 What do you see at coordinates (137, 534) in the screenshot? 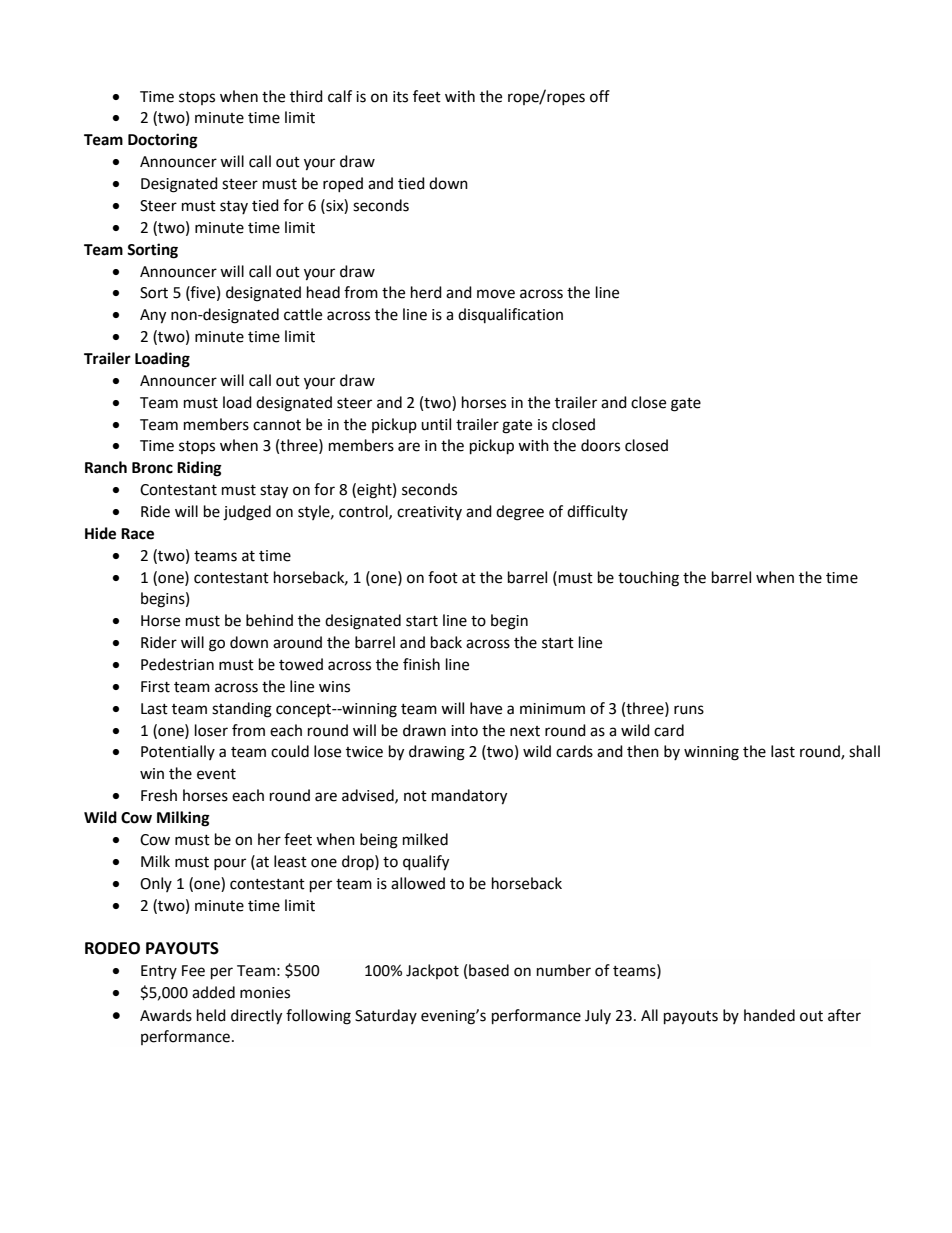
I see `Race` at bounding box center [137, 534].
